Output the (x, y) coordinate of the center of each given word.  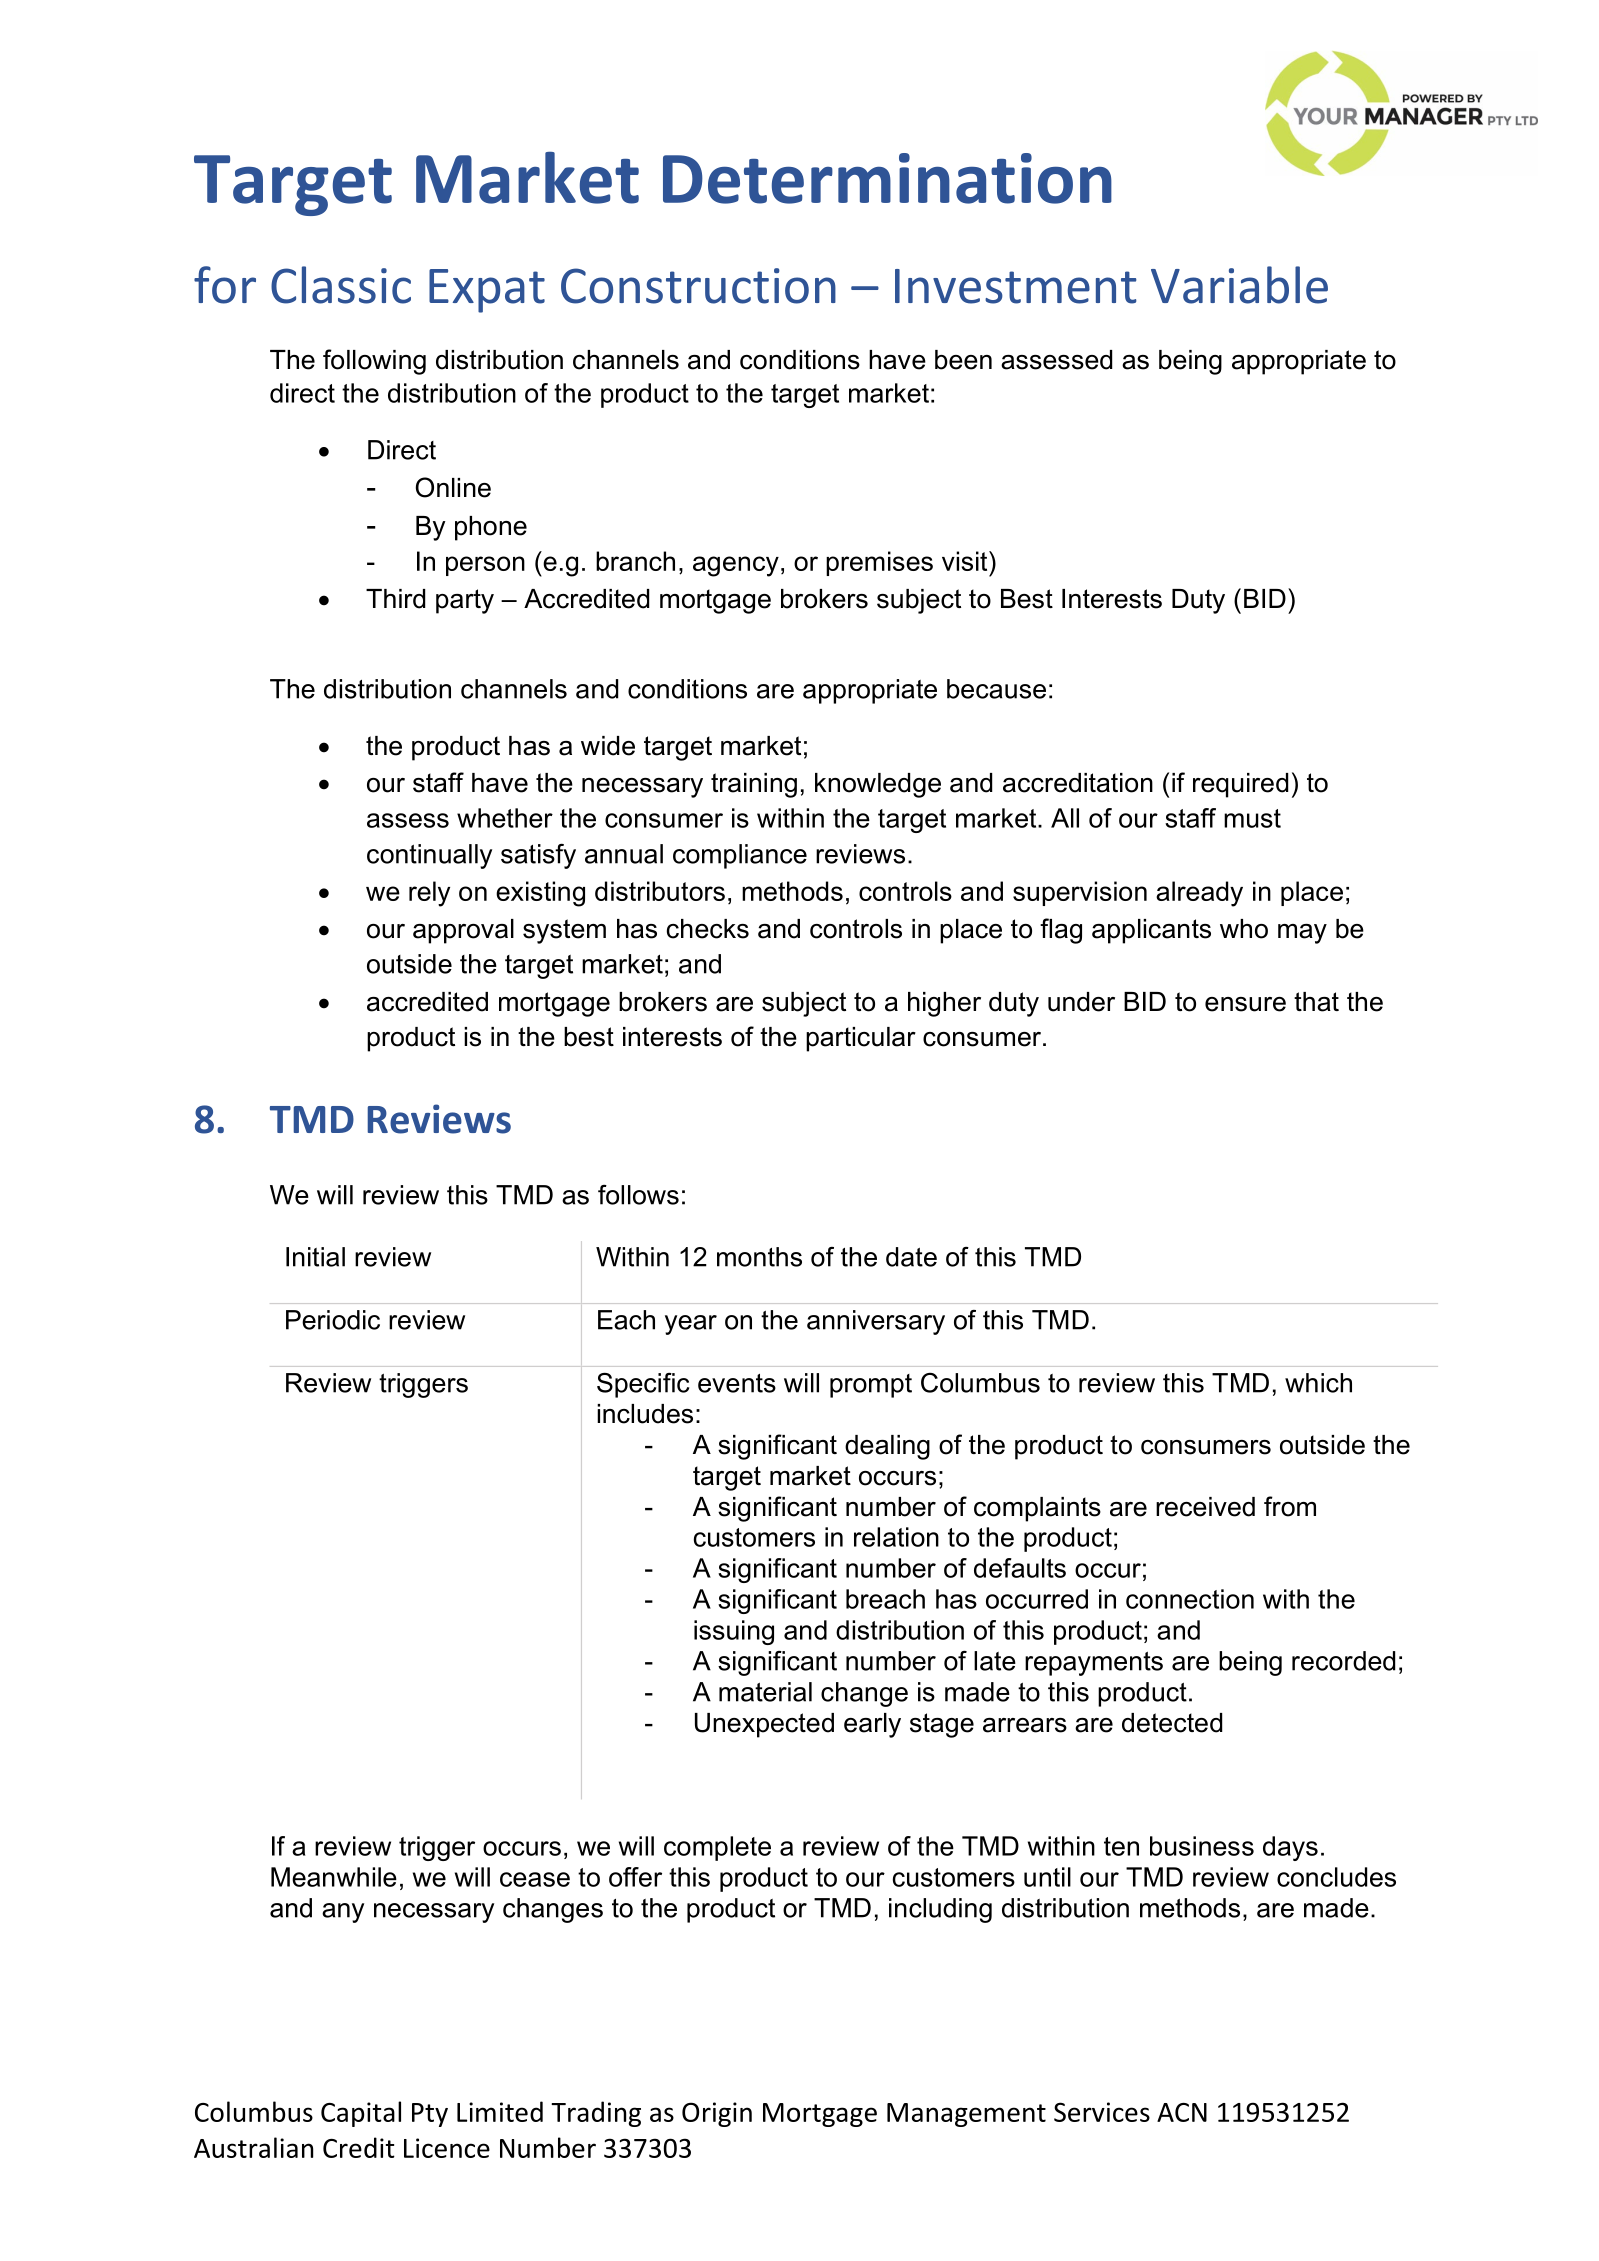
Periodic (333, 1320)
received (1205, 1507)
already (1199, 894)
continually (429, 856)
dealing (887, 1447)
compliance (740, 856)
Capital (361, 2114)
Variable (1239, 285)
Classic (341, 285)
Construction (698, 286)
